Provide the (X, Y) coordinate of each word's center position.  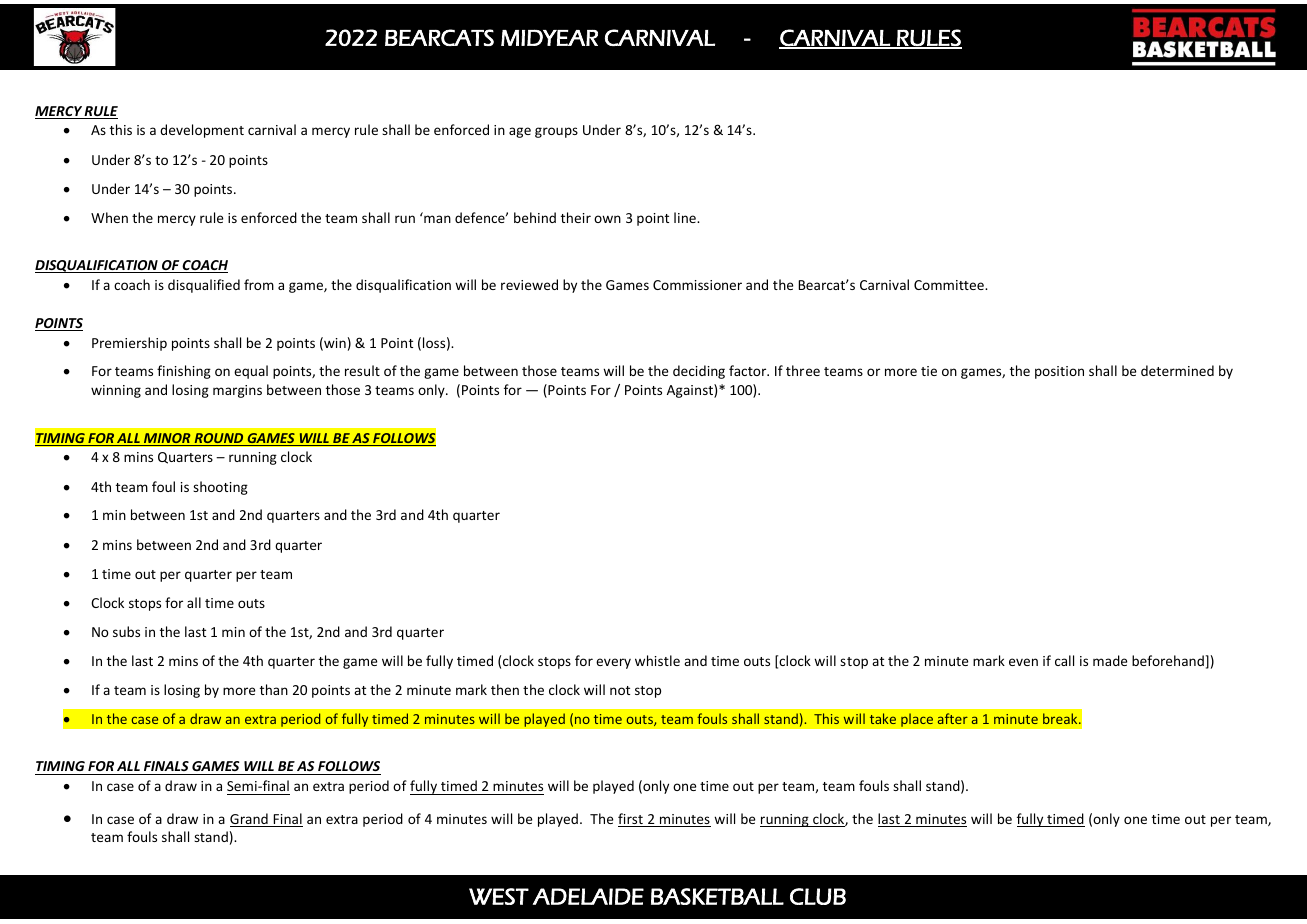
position (1059, 372)
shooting (220, 488)
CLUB (818, 896)
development (202, 131)
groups (556, 132)
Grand (250, 820)
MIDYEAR (549, 37)
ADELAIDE (588, 896)
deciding (699, 372)
